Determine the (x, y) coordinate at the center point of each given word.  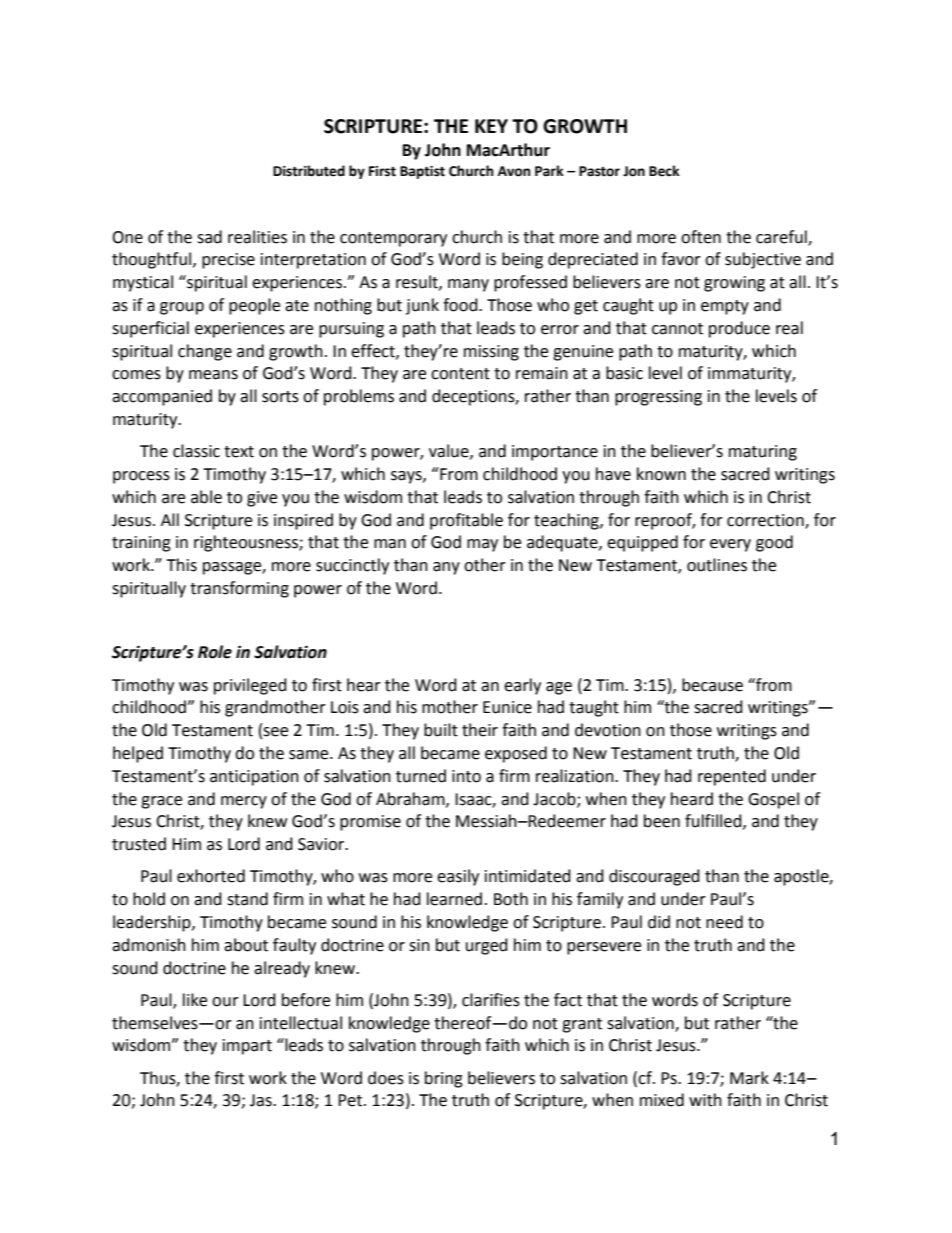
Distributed (309, 171)
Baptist (422, 172)
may (482, 545)
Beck (664, 171)
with (705, 1100)
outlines (717, 565)
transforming (239, 589)
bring (444, 1079)
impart (247, 1047)
